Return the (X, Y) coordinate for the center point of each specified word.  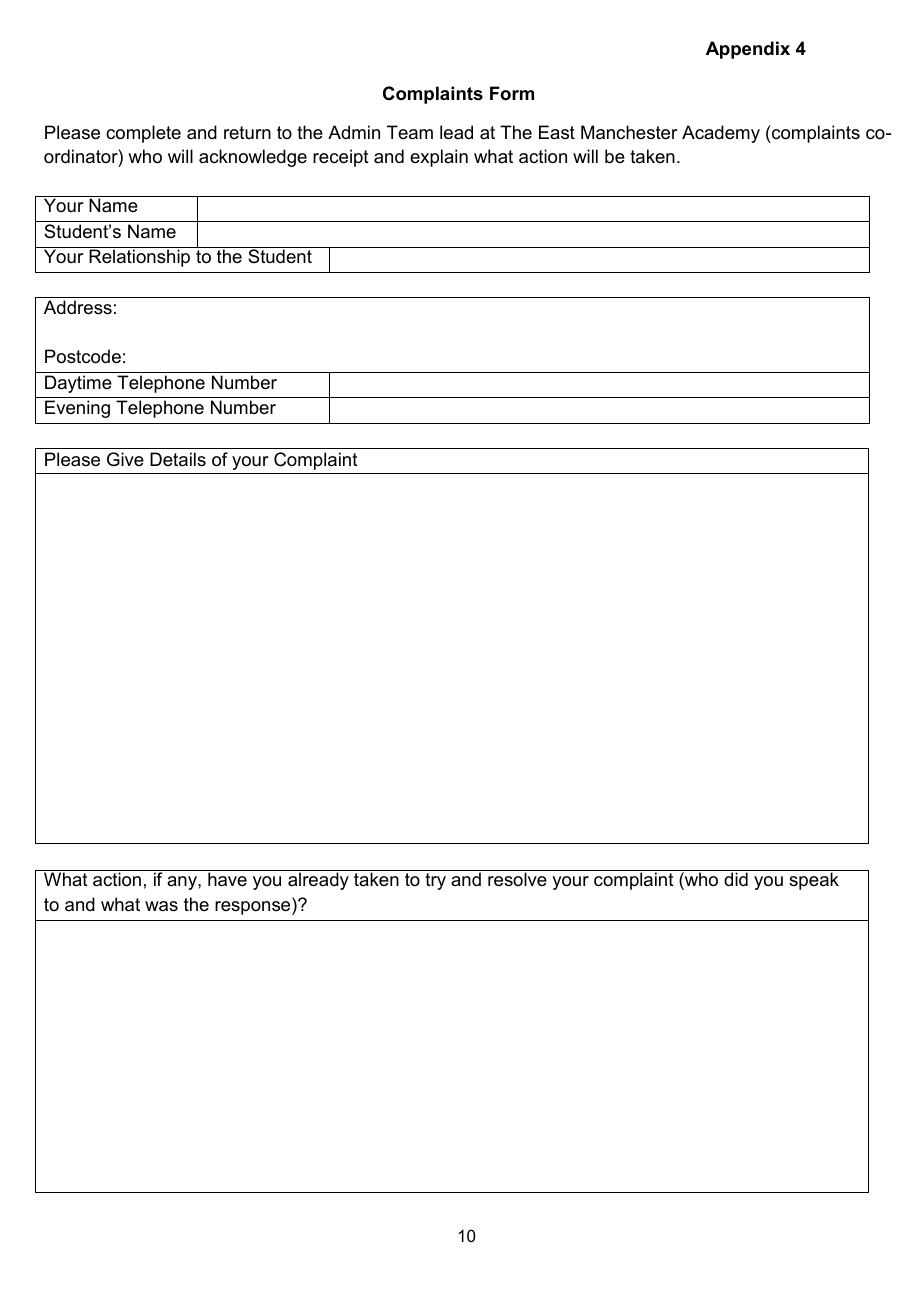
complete (143, 134)
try (435, 881)
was (161, 906)
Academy (721, 134)
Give (125, 459)
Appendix (748, 50)
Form (512, 93)
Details (178, 459)
